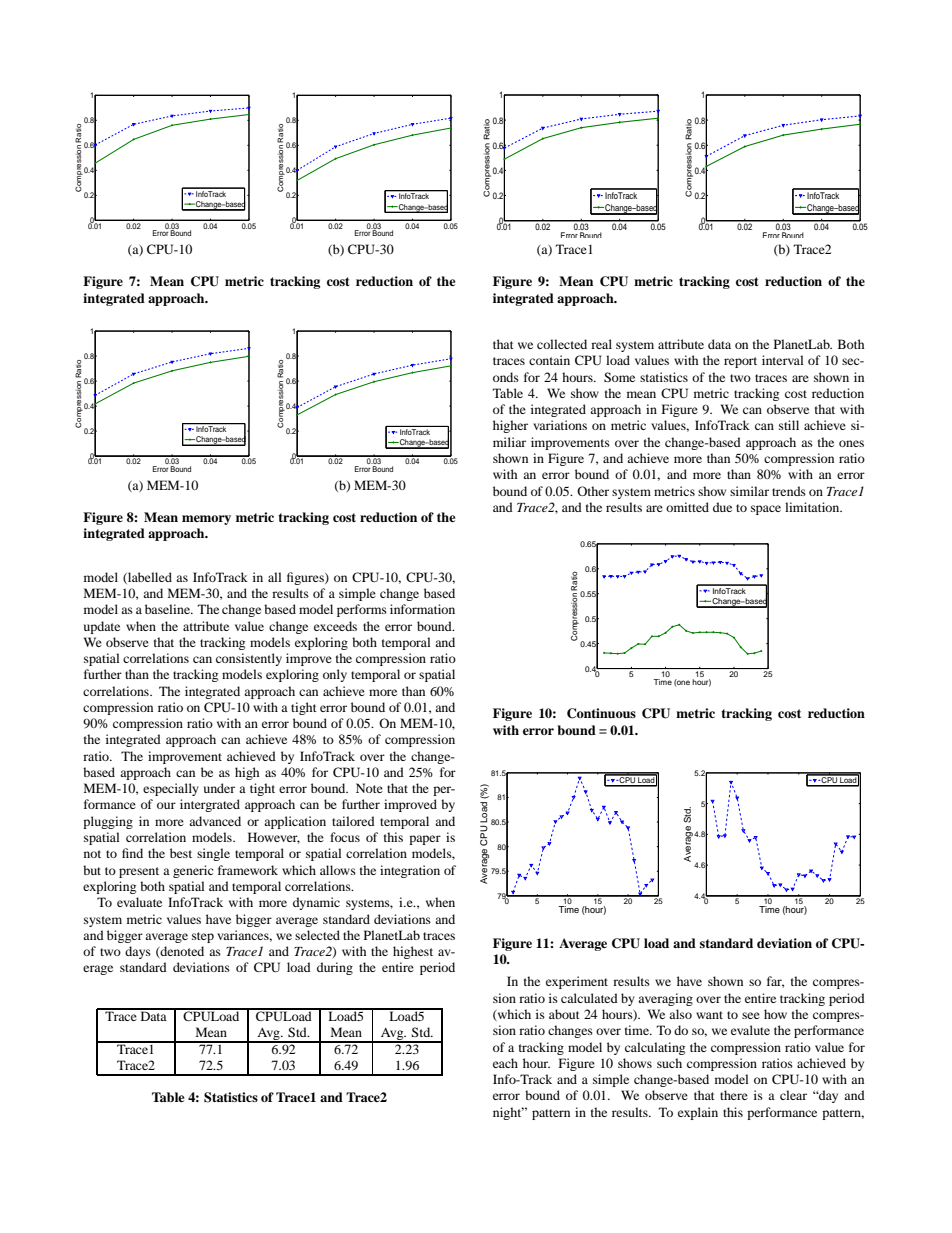 Image resolution: width=952 pixels, height=1233 pixels. What do you see at coordinates (138, 952) in the screenshot?
I see `days` at bounding box center [138, 952].
